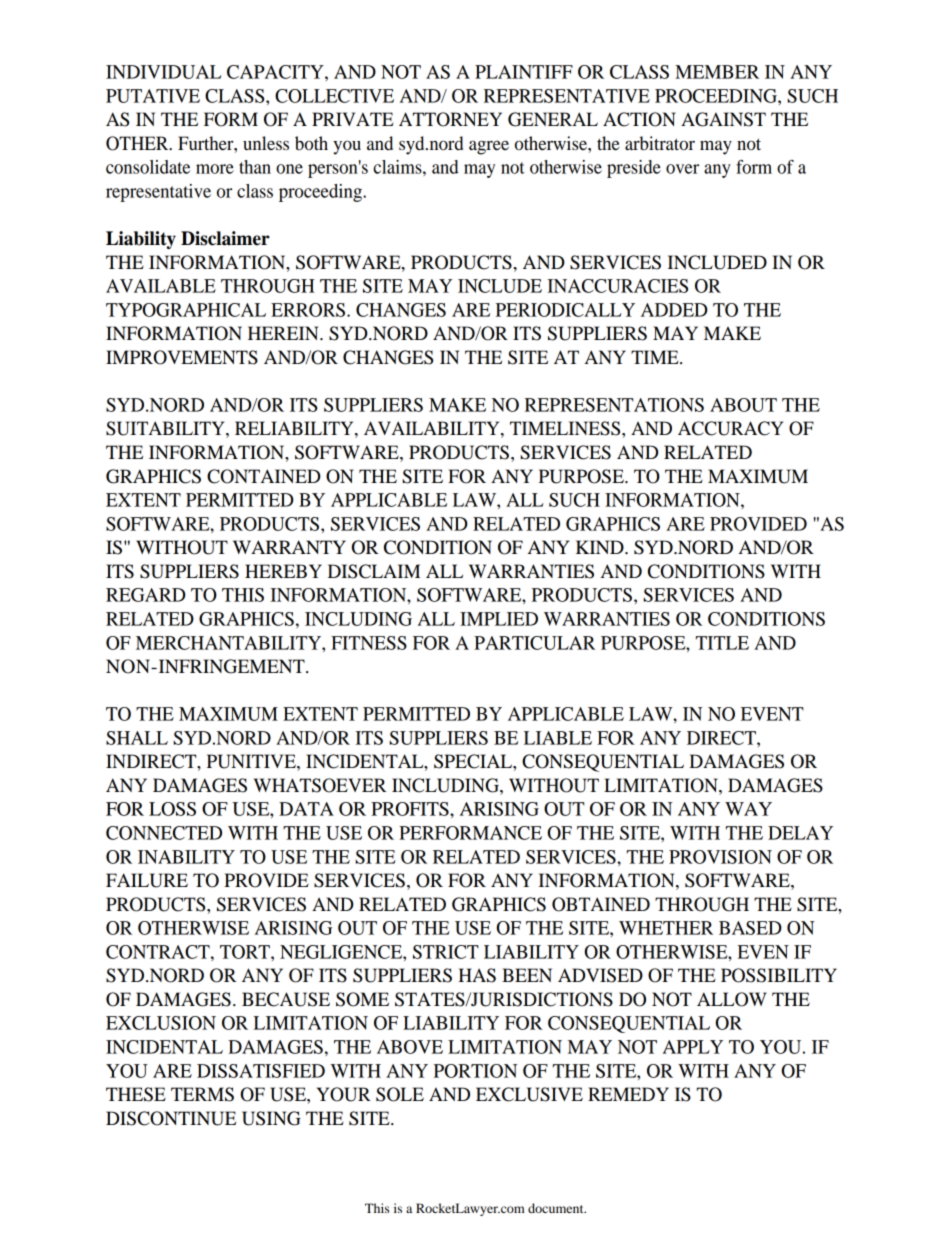 This screenshot has width=952, height=1233. What do you see at coordinates (145, 595) in the screenshot?
I see `REGARD` at bounding box center [145, 595].
